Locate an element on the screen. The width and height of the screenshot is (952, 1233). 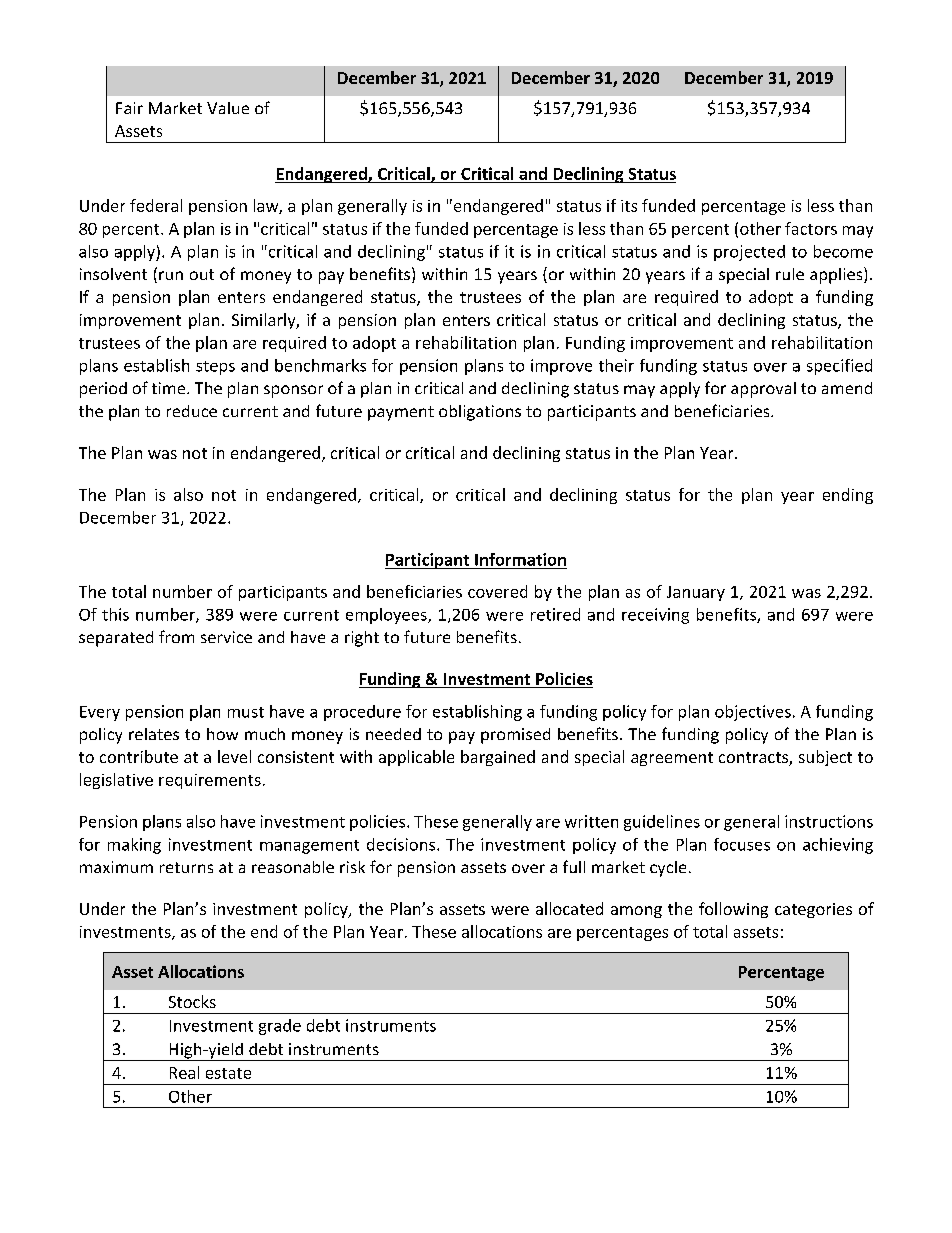
January is located at coordinates (696, 593).
